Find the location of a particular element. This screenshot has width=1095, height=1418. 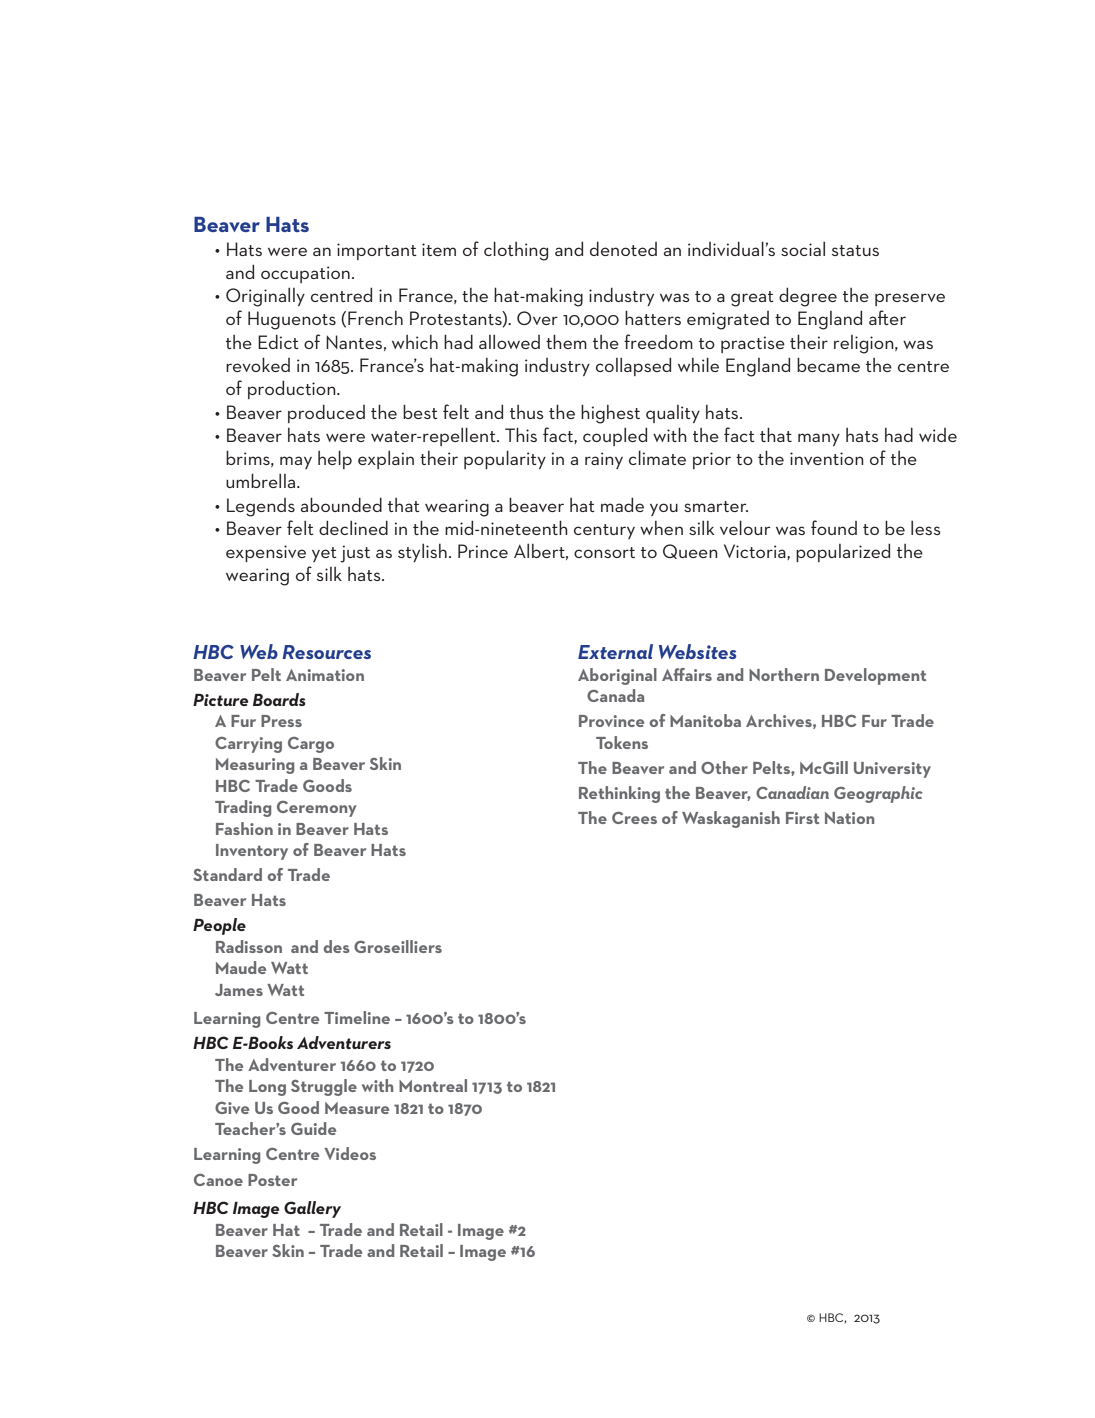

Nation is located at coordinates (849, 818).
